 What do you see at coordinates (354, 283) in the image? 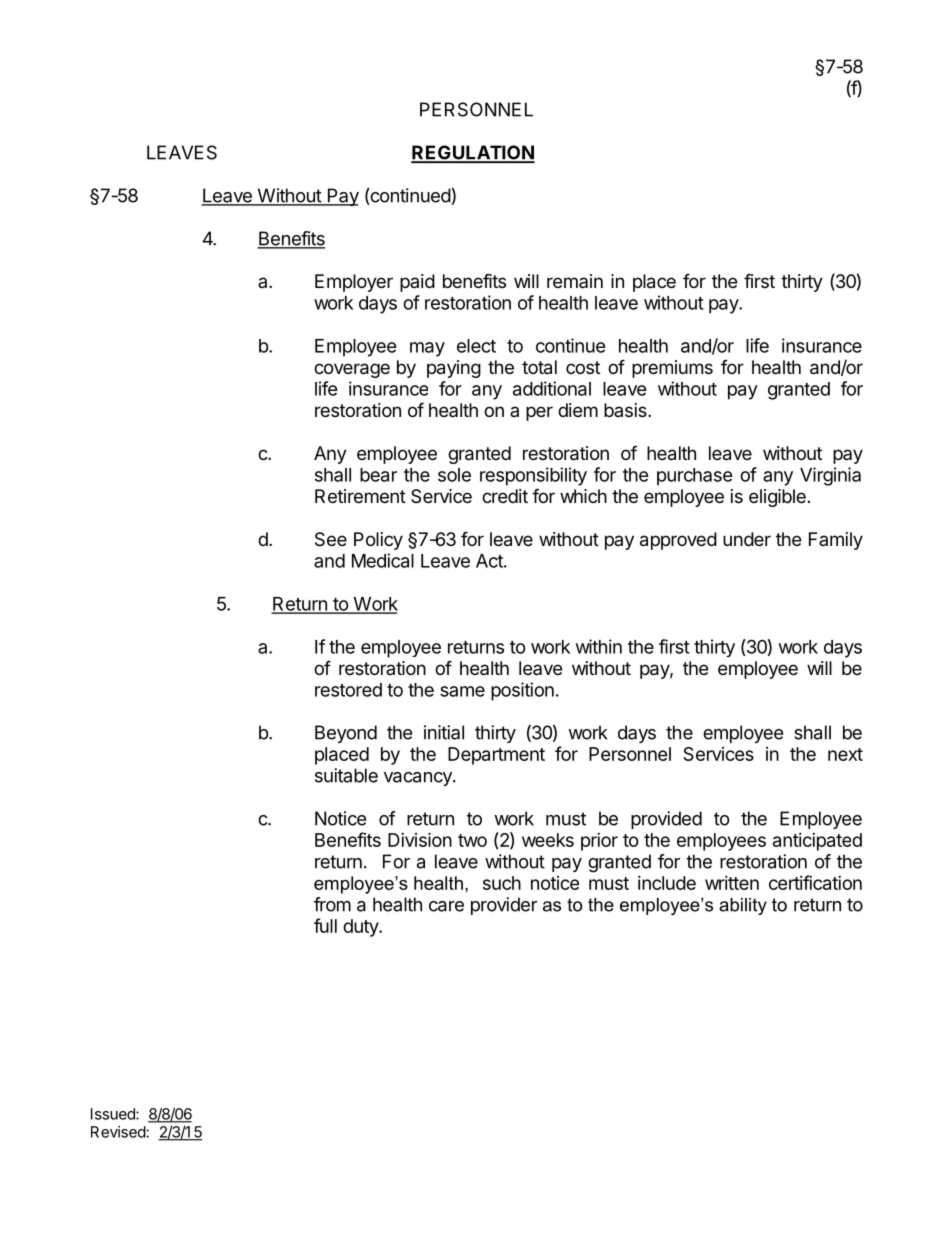
I see `Employer` at bounding box center [354, 283].
